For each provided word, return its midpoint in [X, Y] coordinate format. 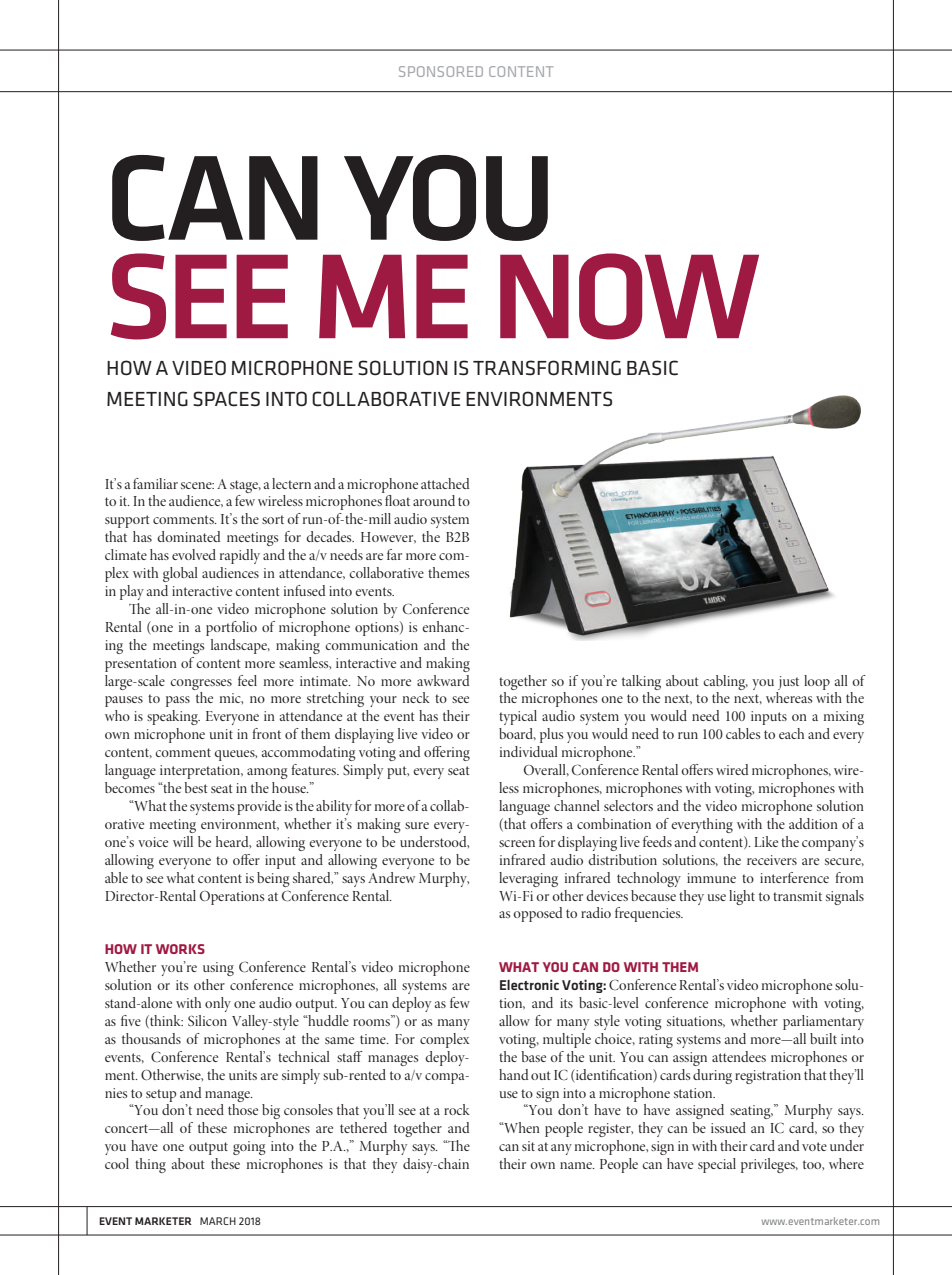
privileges [769, 1165]
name [577, 1165]
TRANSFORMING [547, 368]
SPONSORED [441, 71]
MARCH [218, 1221]
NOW [629, 296]
